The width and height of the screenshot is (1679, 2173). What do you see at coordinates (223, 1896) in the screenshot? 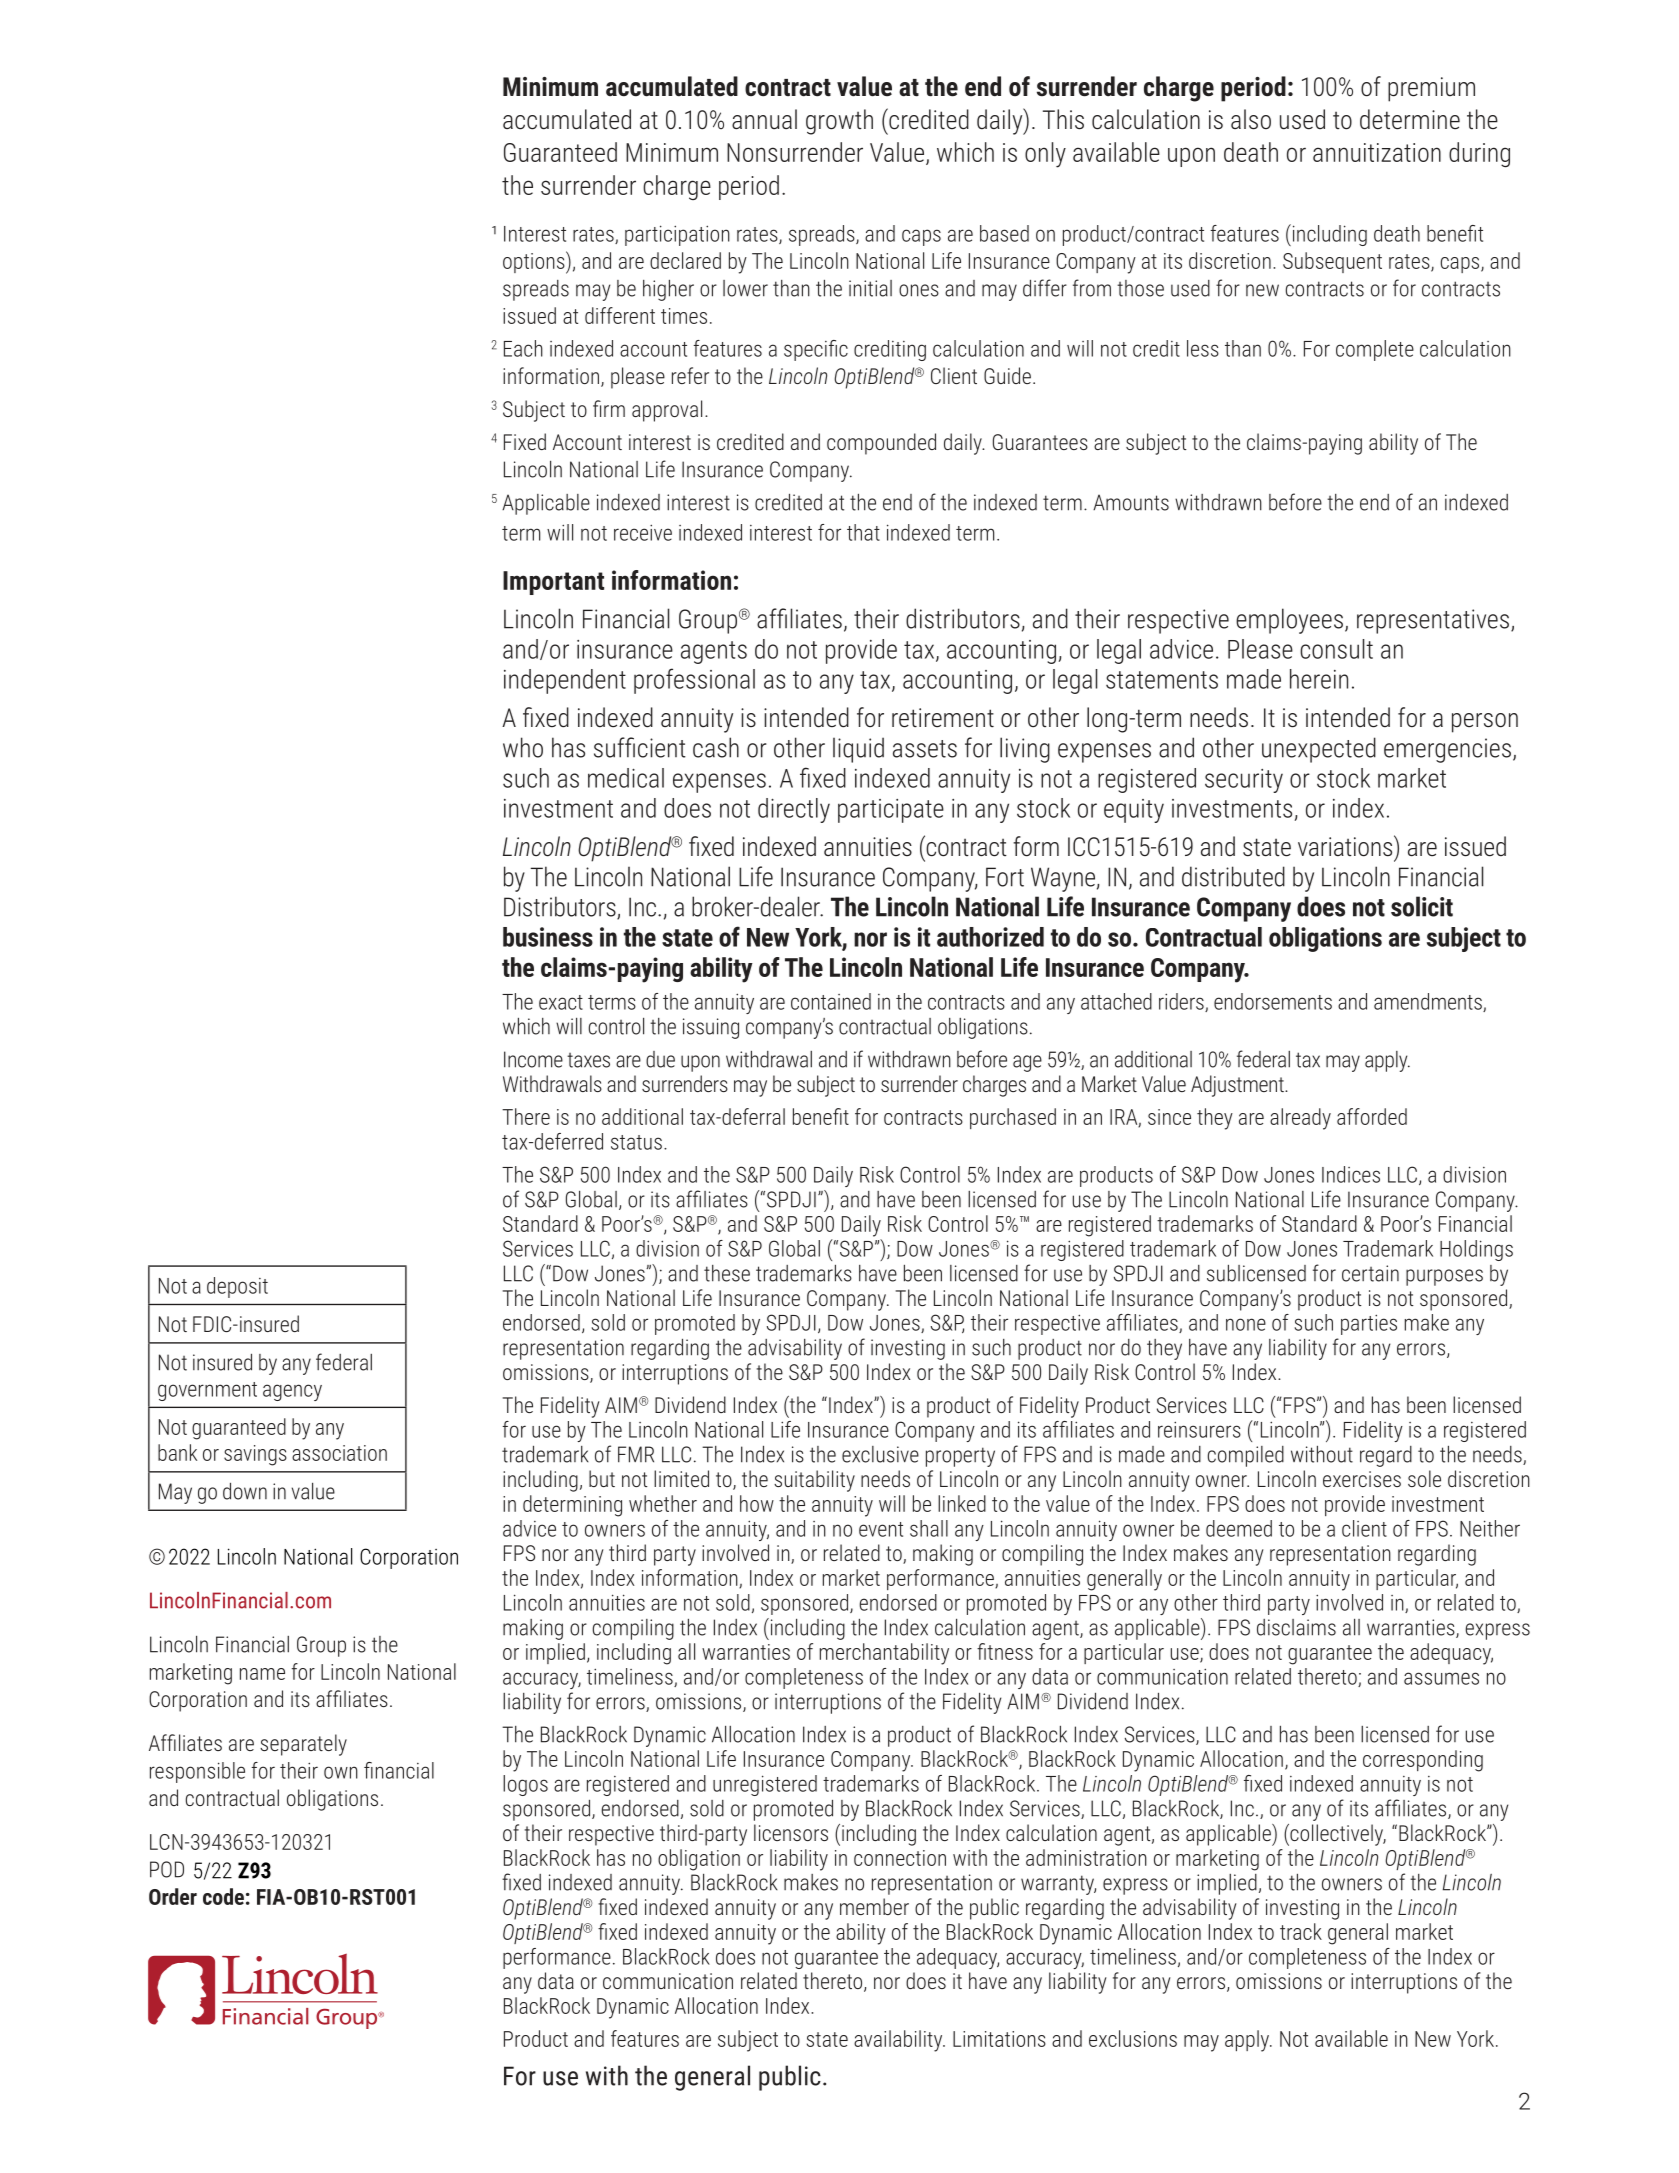
I see `code` at bounding box center [223, 1896].
